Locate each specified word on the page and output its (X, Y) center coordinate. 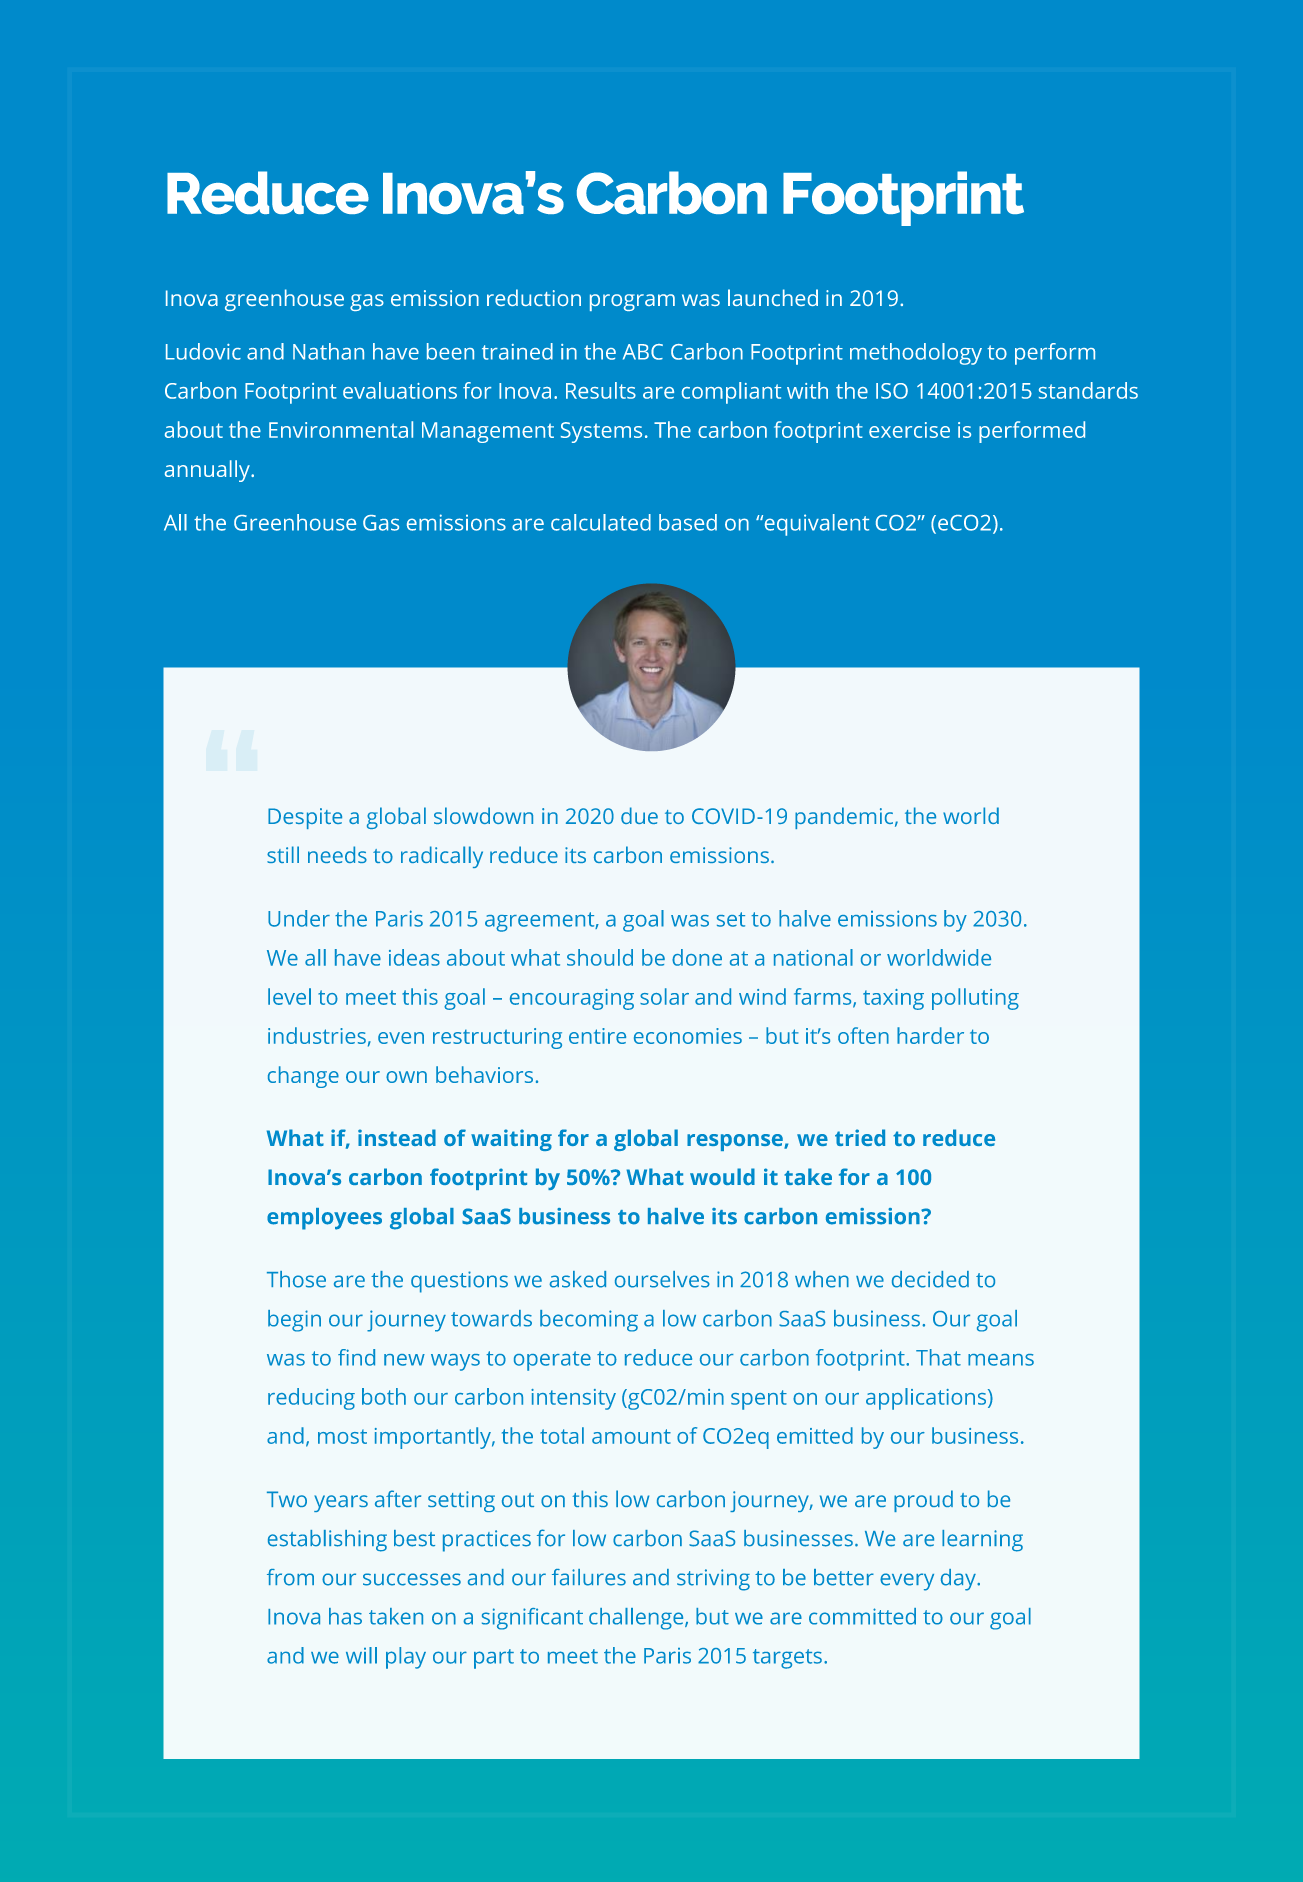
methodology (916, 354)
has (345, 1616)
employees (324, 1219)
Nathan (328, 351)
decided (930, 1279)
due (639, 815)
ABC (643, 352)
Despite (305, 818)
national (813, 957)
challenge (637, 1619)
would (722, 1176)
